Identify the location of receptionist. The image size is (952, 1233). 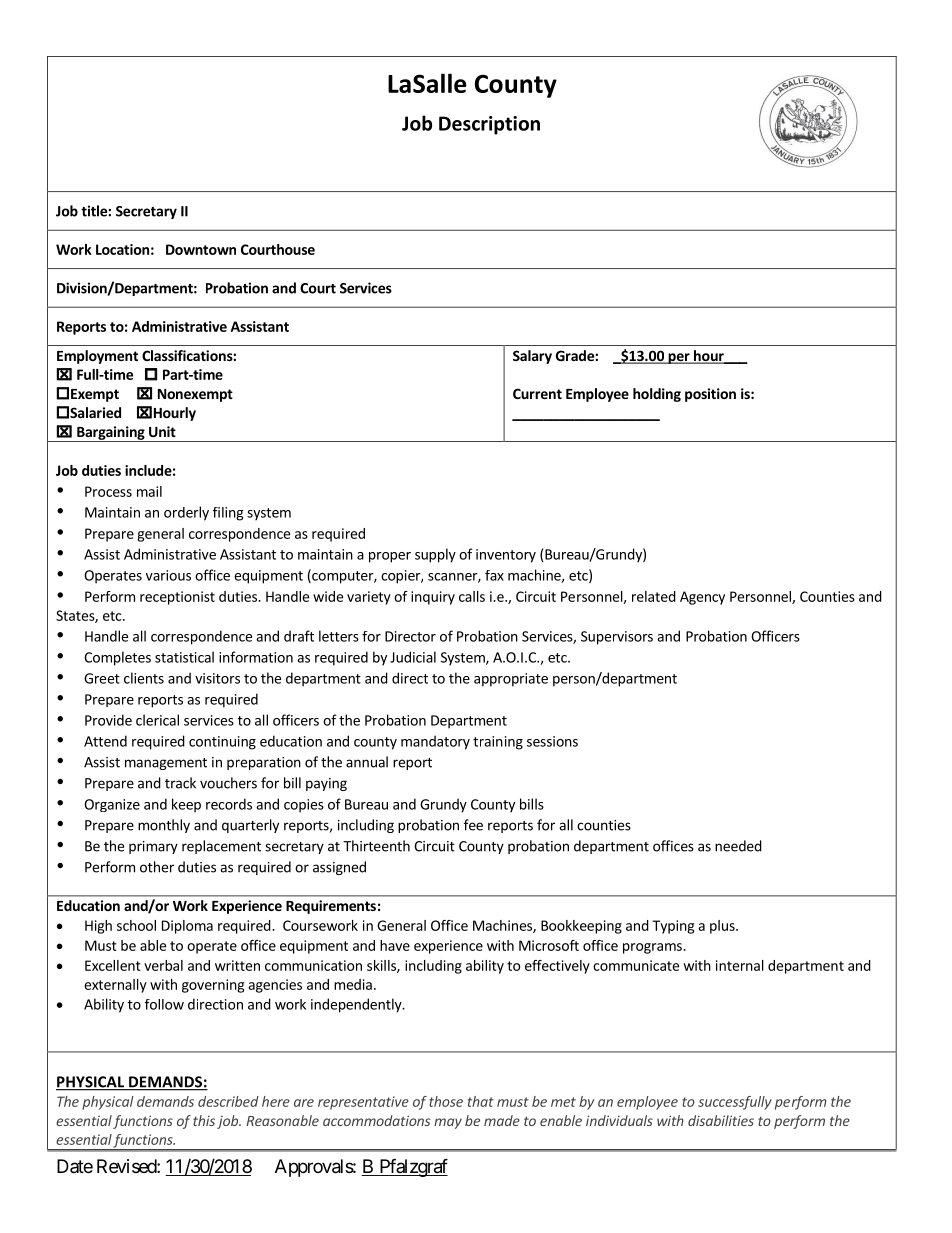
(177, 598).
